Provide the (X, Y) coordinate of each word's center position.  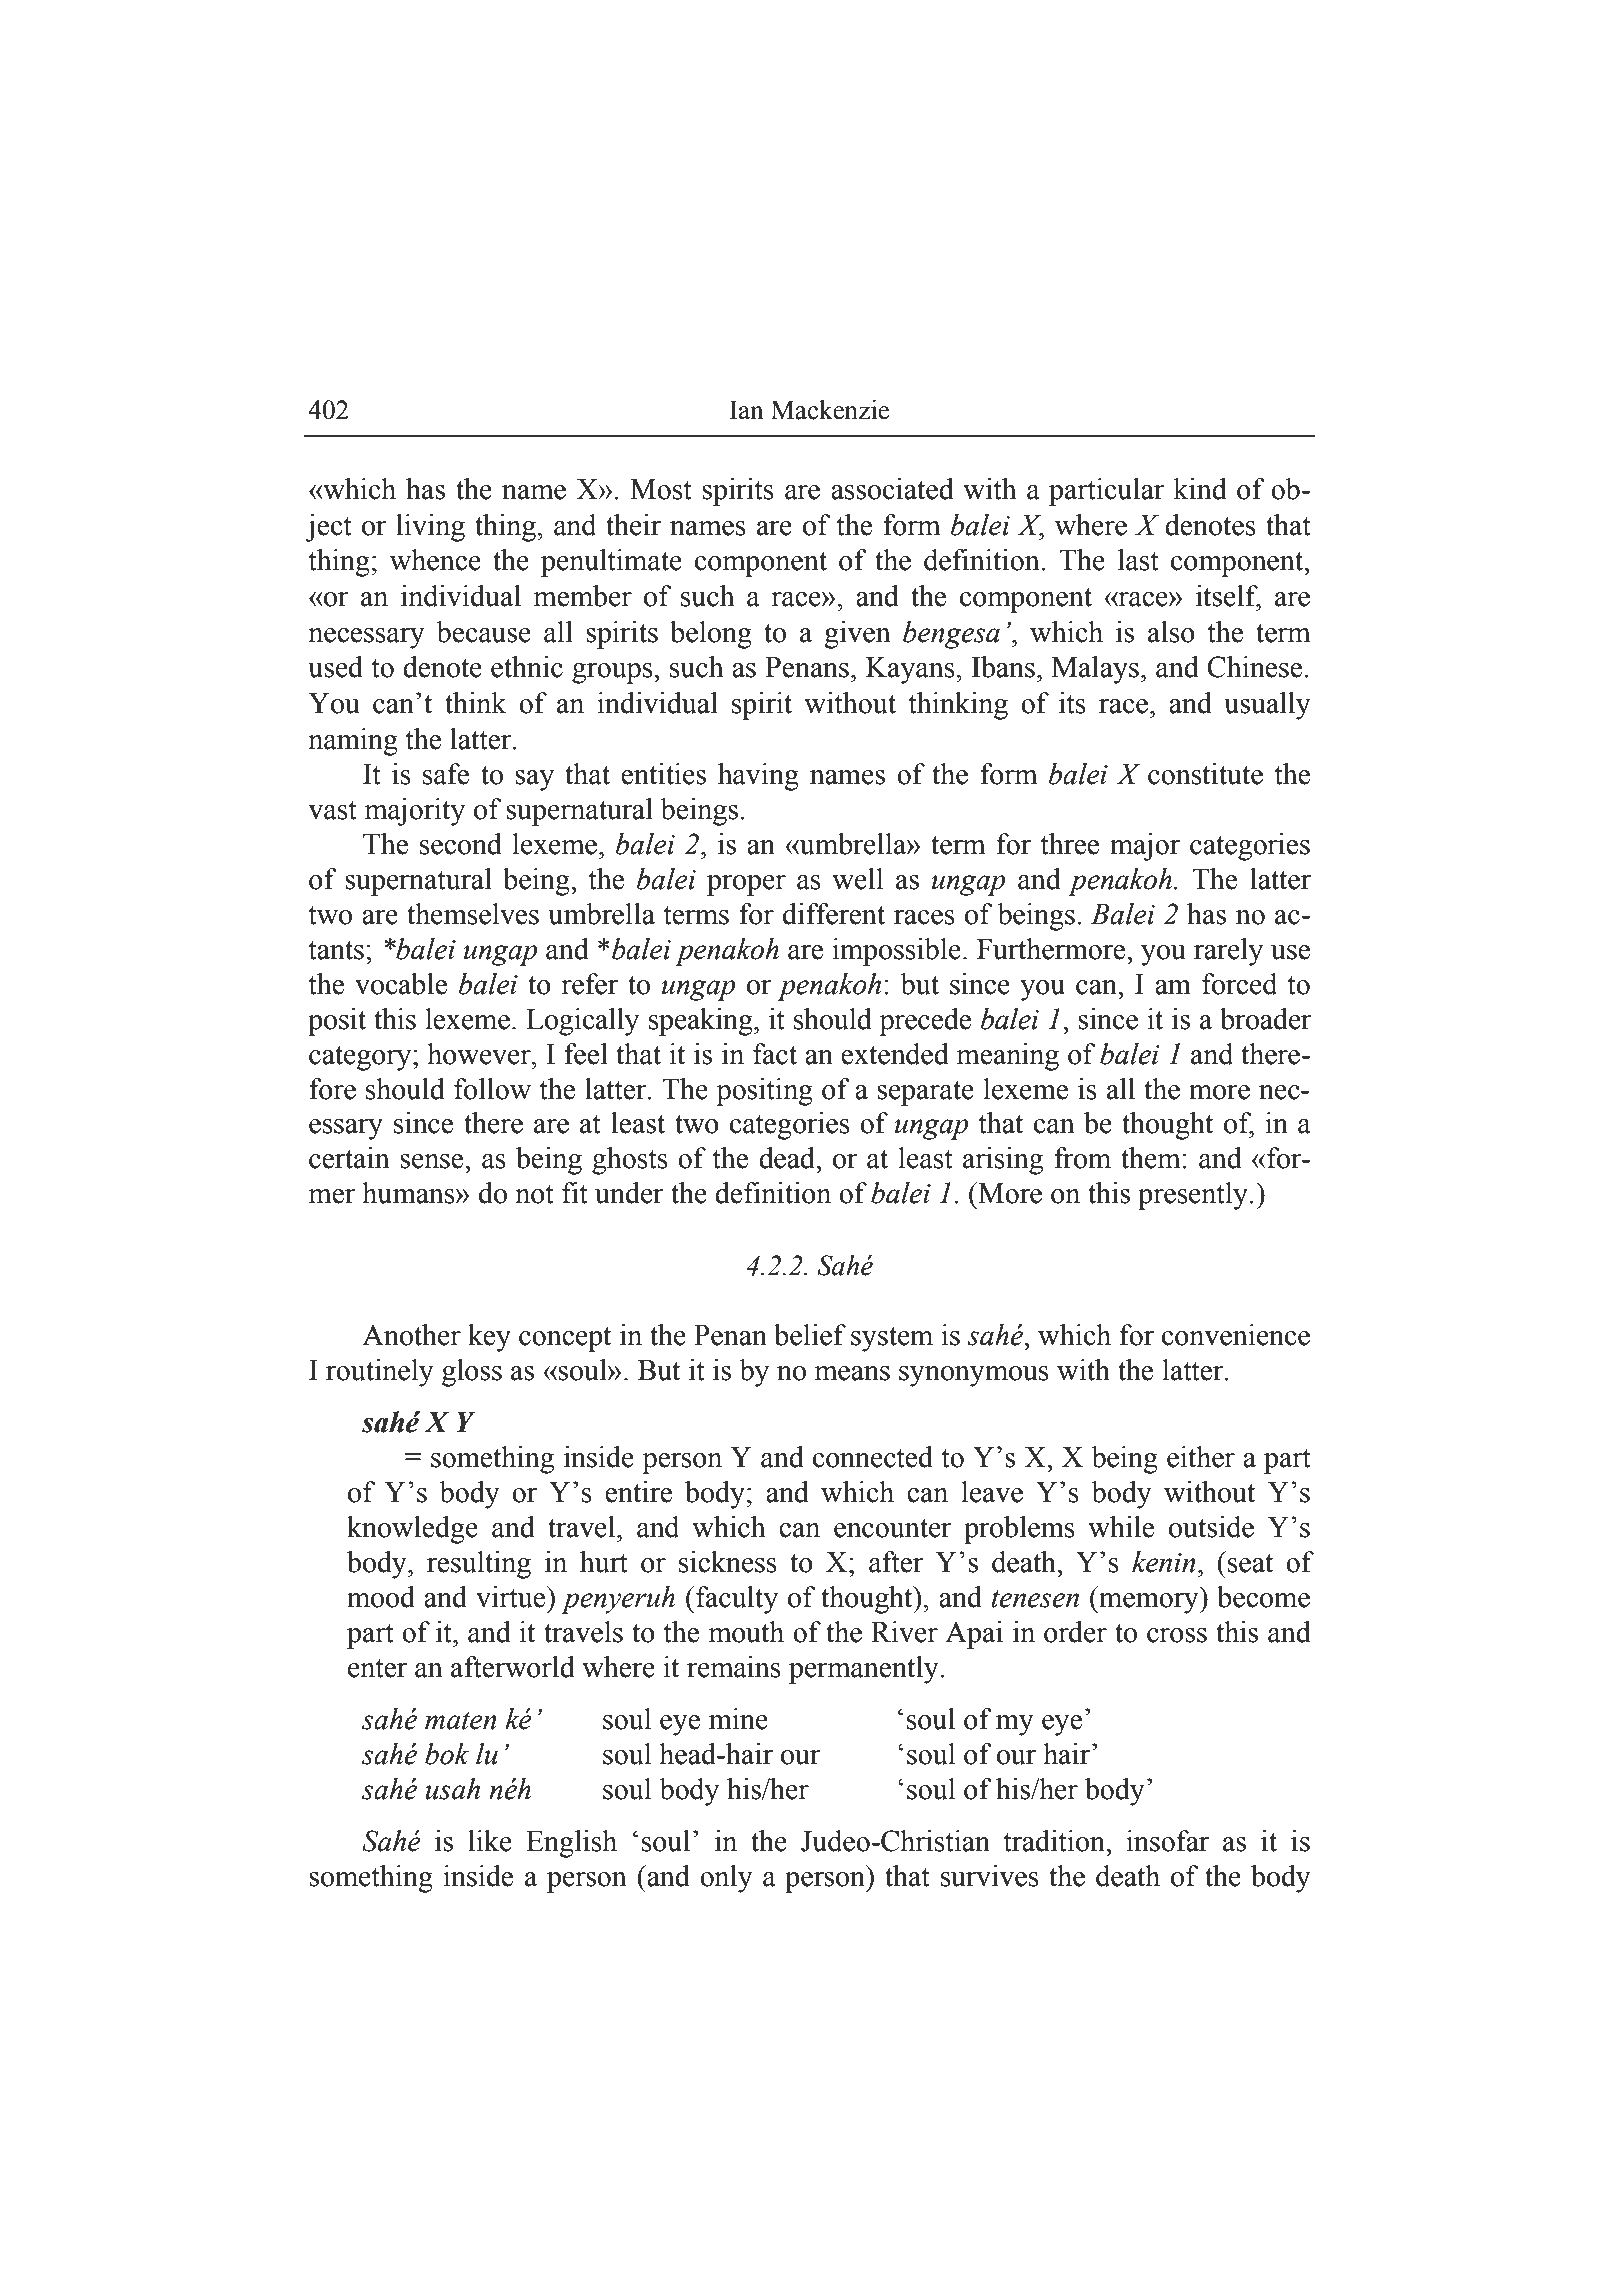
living (430, 528)
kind (1200, 489)
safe (446, 774)
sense (433, 1161)
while (1121, 1527)
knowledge (412, 1530)
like (490, 1841)
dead (788, 1158)
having (758, 777)
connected (873, 1457)
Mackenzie (830, 410)
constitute (1205, 774)
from (1082, 1158)
